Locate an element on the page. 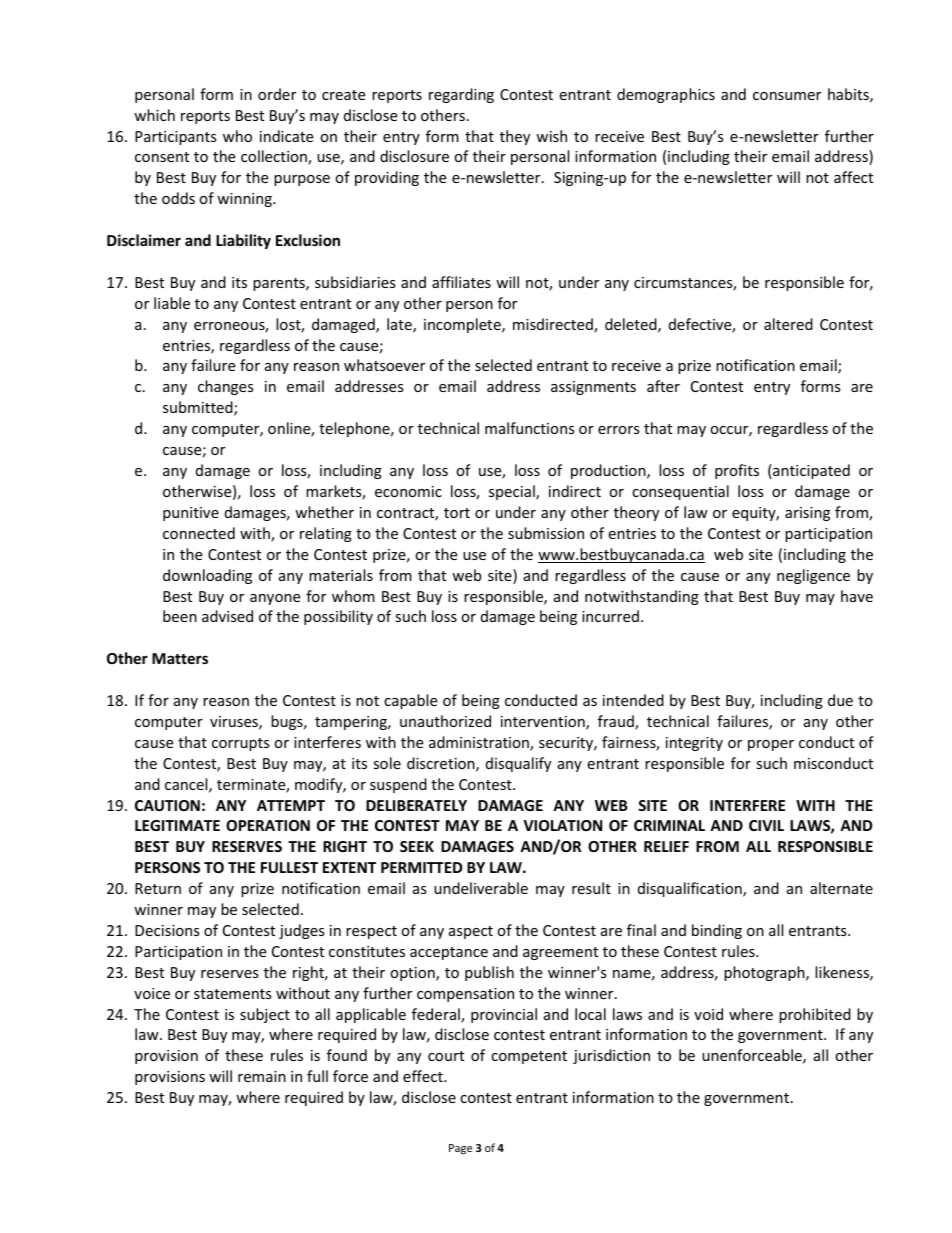  submitted is located at coordinates (199, 408).
